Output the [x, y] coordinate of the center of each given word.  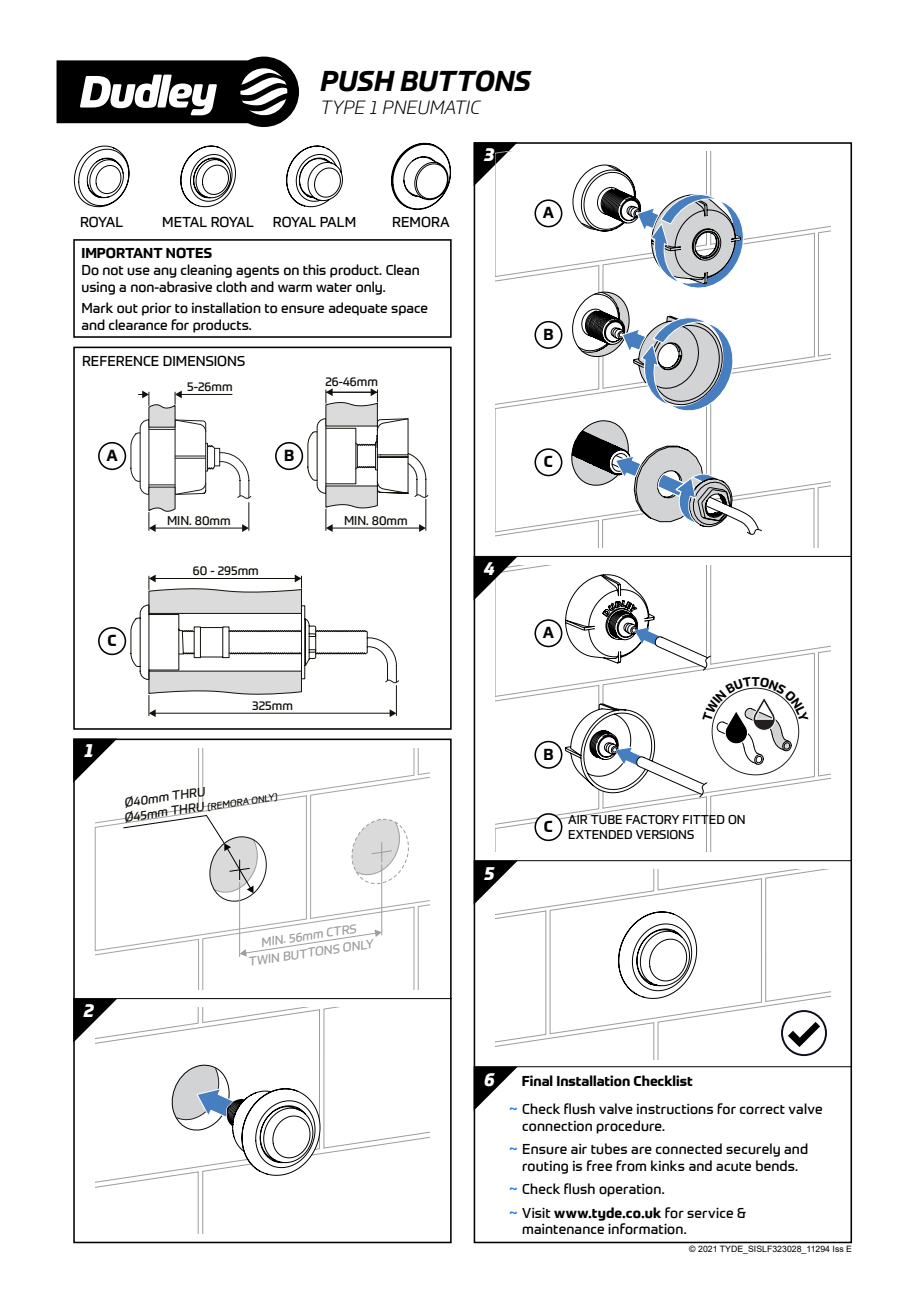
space [409, 310]
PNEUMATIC [432, 107]
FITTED [704, 820]
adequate [357, 309]
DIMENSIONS [204, 361]
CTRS [343, 931]
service [710, 1212]
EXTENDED [600, 834]
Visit [536, 1212]
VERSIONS [665, 835]
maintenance [563, 1228]
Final [537, 1080]
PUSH [357, 81]
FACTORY [652, 820]
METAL [185, 222]
